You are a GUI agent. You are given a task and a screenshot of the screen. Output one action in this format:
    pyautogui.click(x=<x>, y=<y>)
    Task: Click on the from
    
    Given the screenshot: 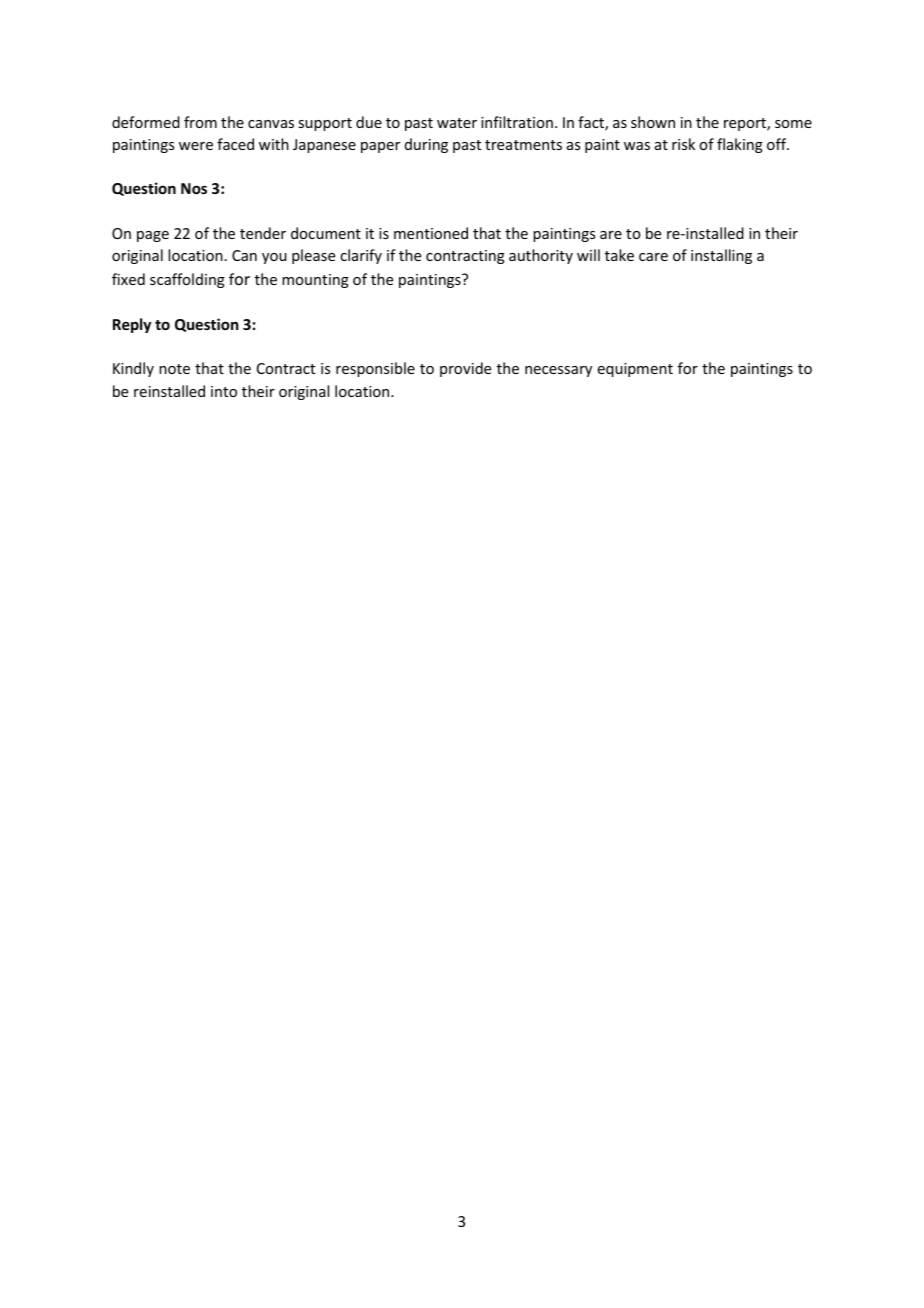 What is the action you would take?
    pyautogui.click(x=200, y=122)
